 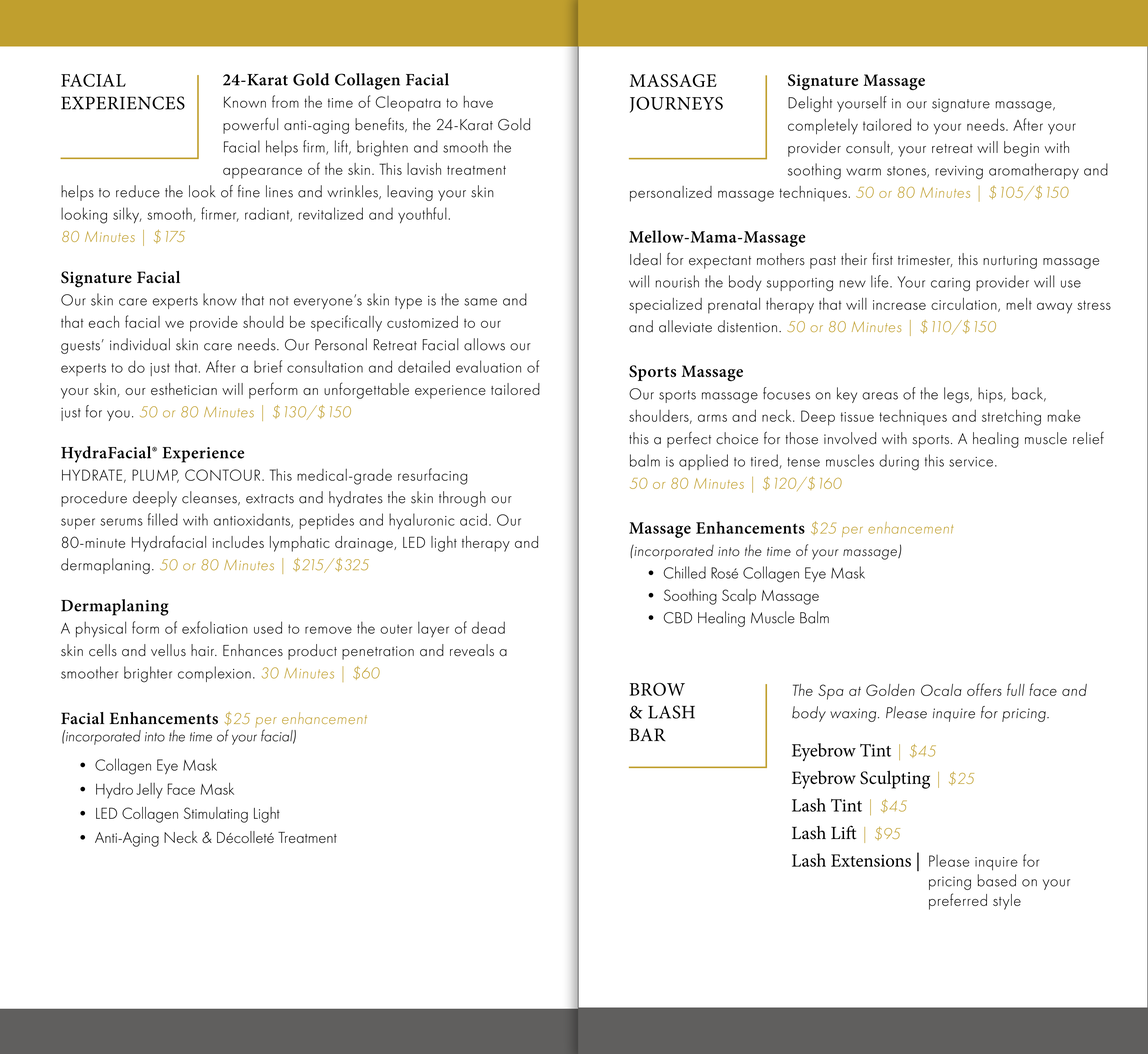 I want to click on acid, so click(x=473, y=519).
